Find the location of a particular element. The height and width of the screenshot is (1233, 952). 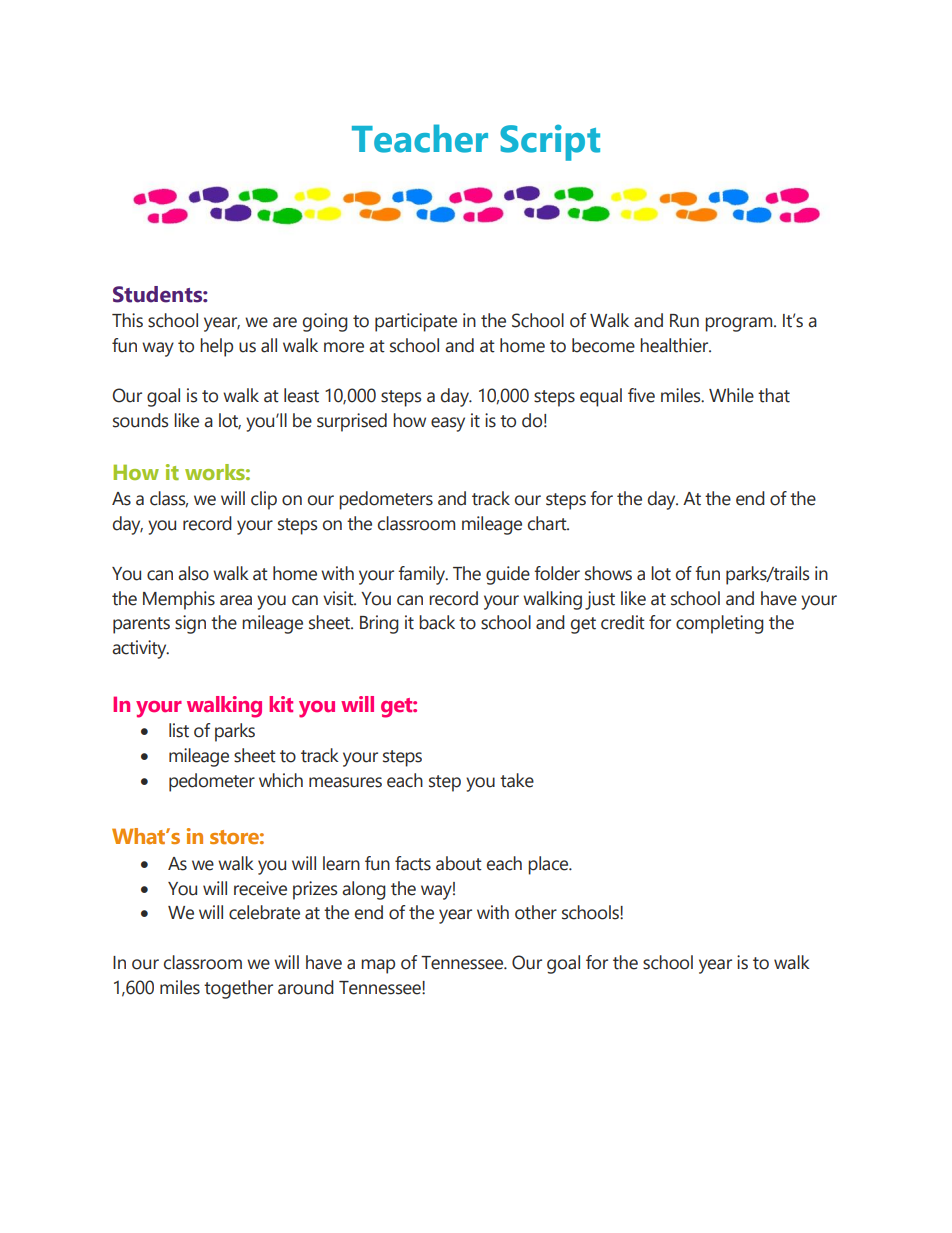

together is located at coordinates (238, 989).
